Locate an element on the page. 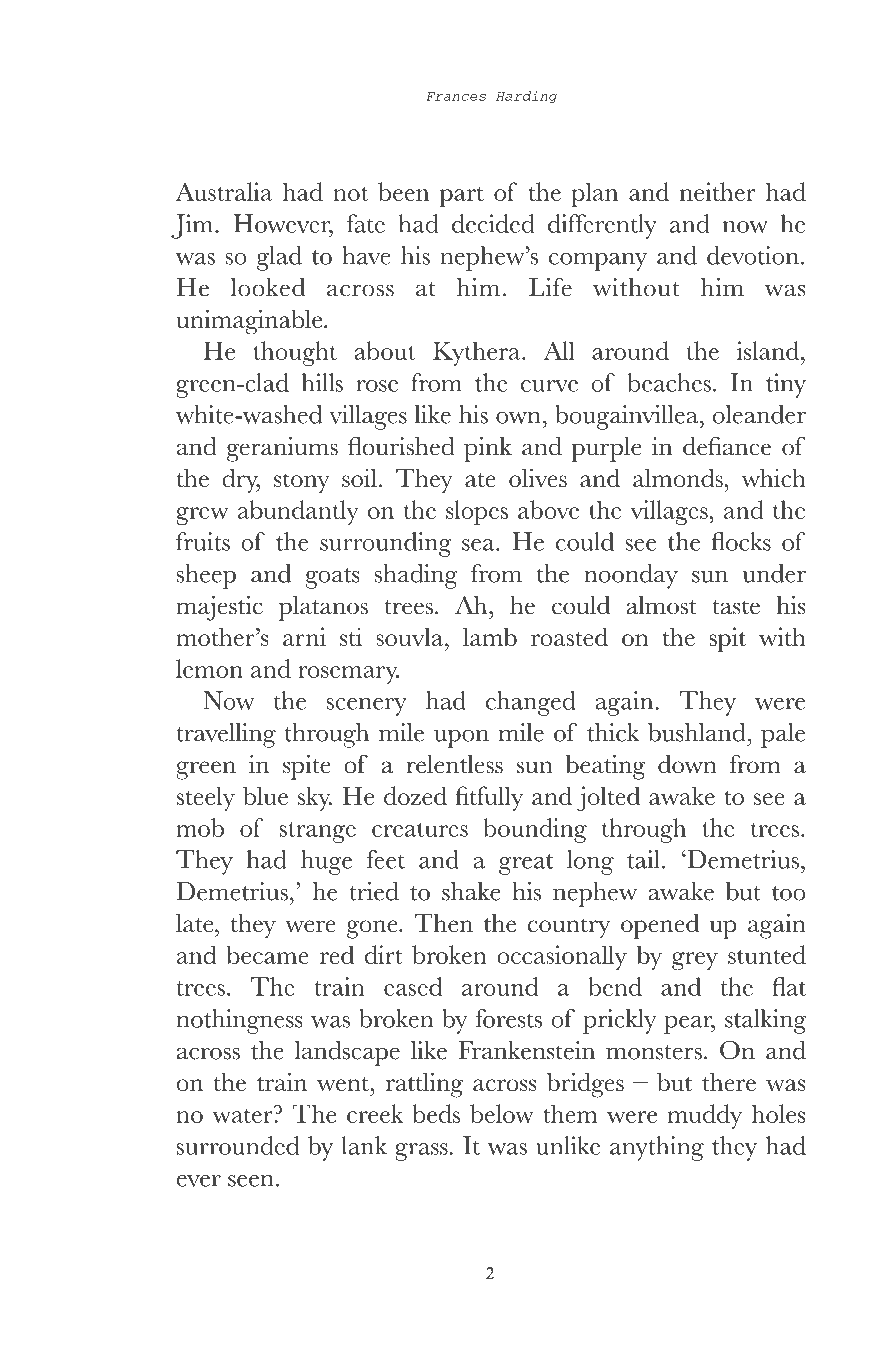 This page has height=1372, width=894. below is located at coordinates (502, 1113).
